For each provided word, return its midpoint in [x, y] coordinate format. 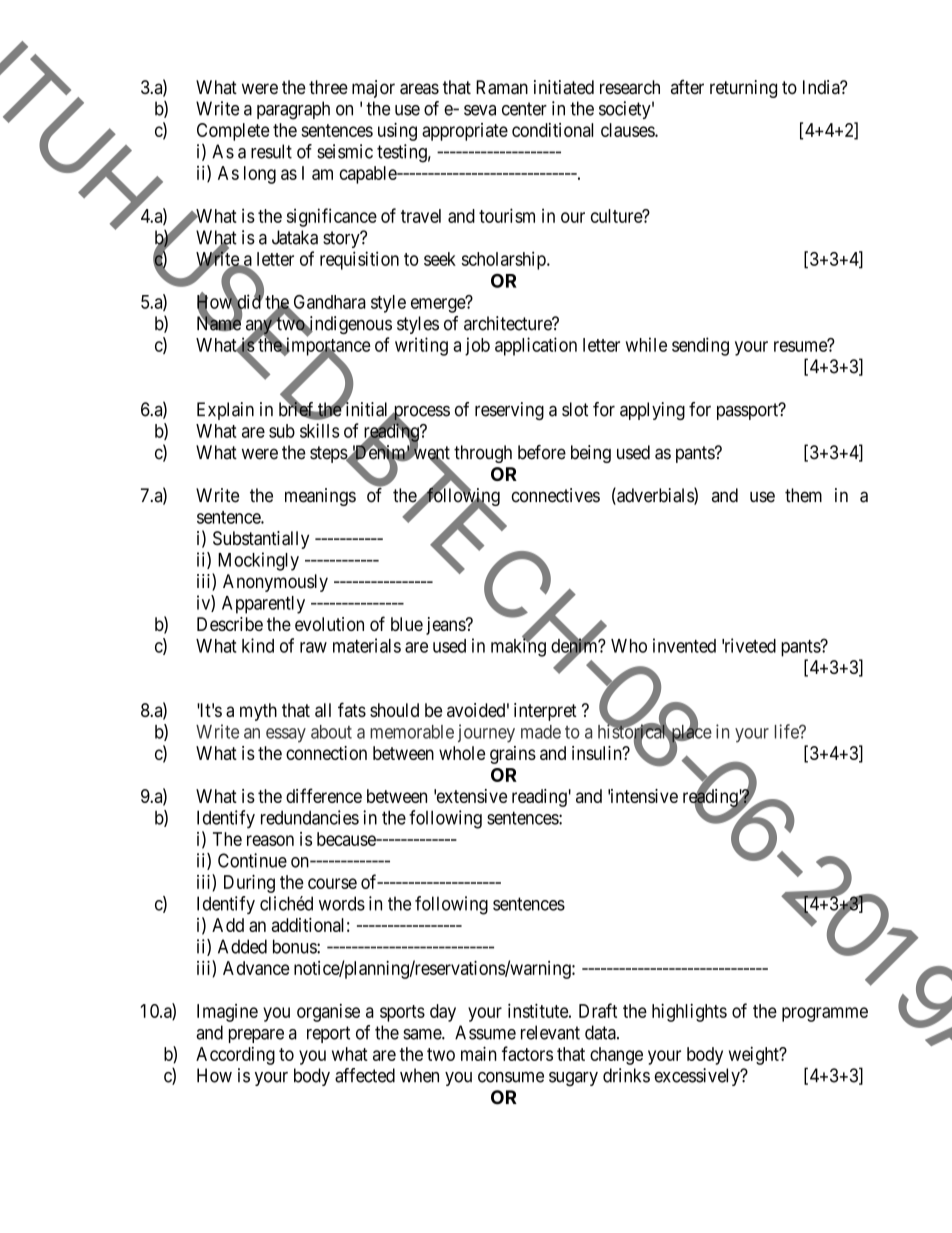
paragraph [293, 110]
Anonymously [275, 583]
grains [513, 755]
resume [801, 346]
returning [743, 89]
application [536, 346]
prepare [256, 1036]
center [524, 109]
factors [527, 1053]
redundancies [310, 817]
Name [219, 323]
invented [684, 645]
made [541, 732]
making [518, 647]
